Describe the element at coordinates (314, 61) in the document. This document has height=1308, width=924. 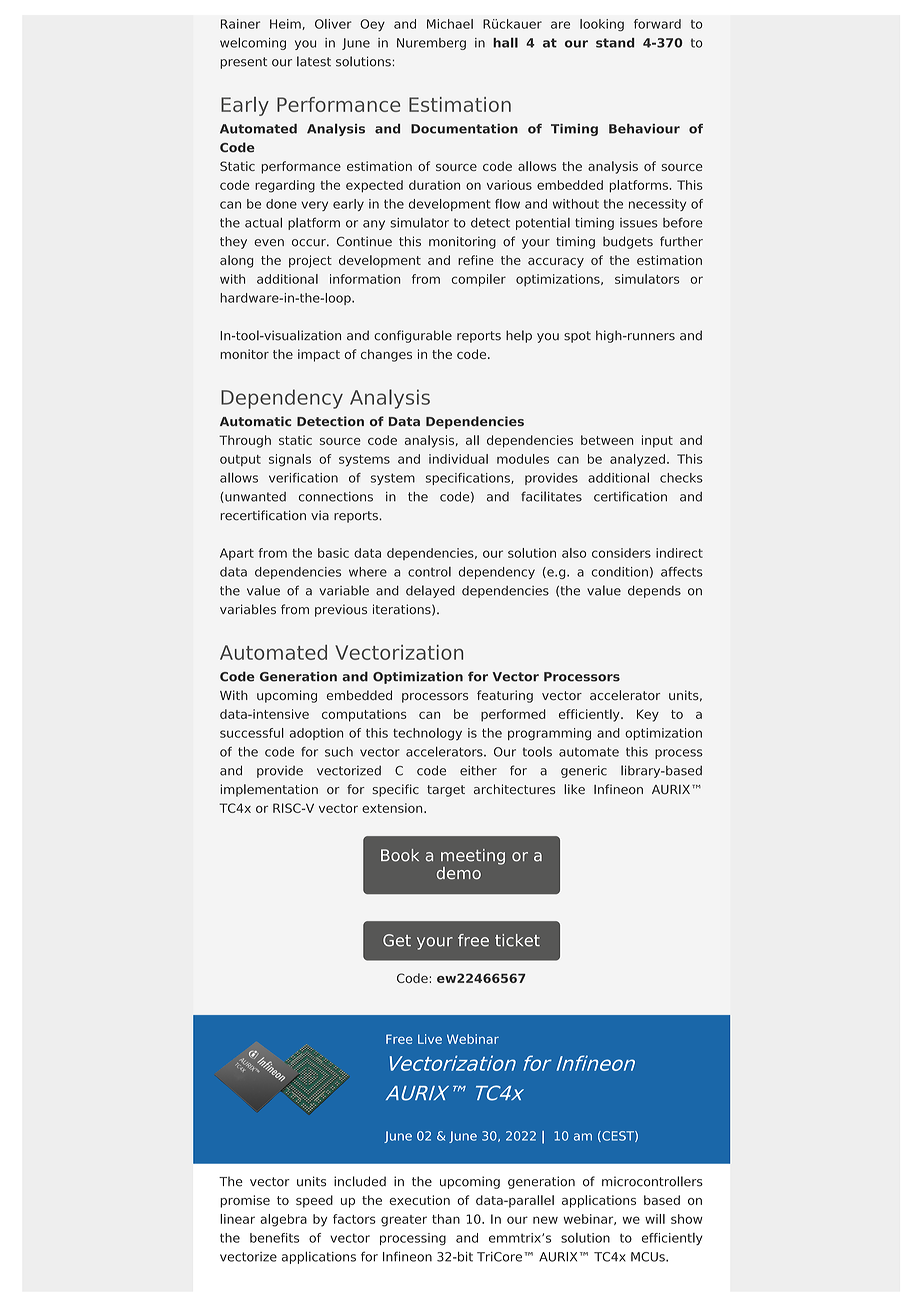
I see `latest` at that location.
